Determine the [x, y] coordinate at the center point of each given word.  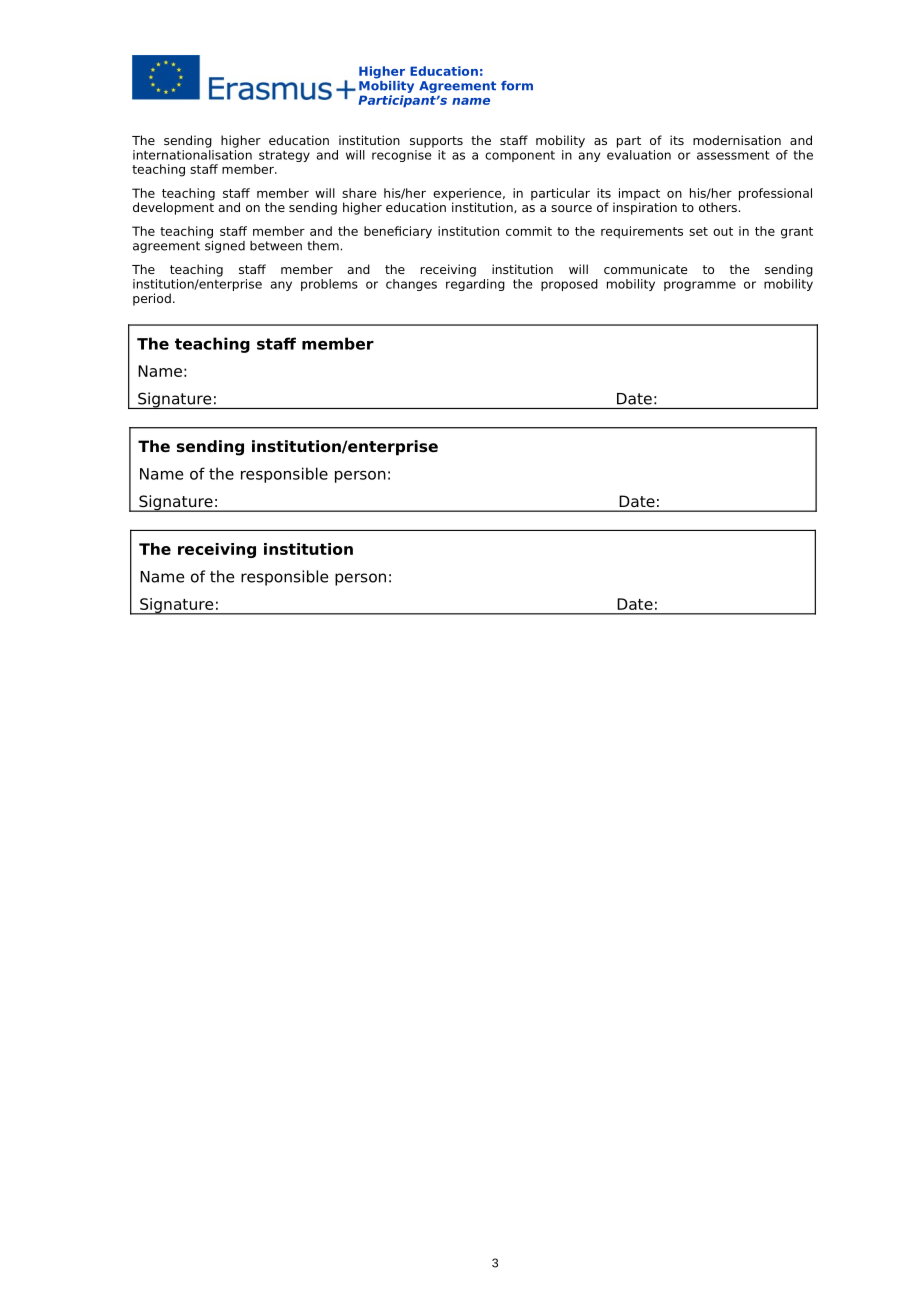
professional [775, 194]
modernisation [737, 140]
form [517, 86]
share [359, 193]
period [152, 299]
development [173, 207]
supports [436, 142]
